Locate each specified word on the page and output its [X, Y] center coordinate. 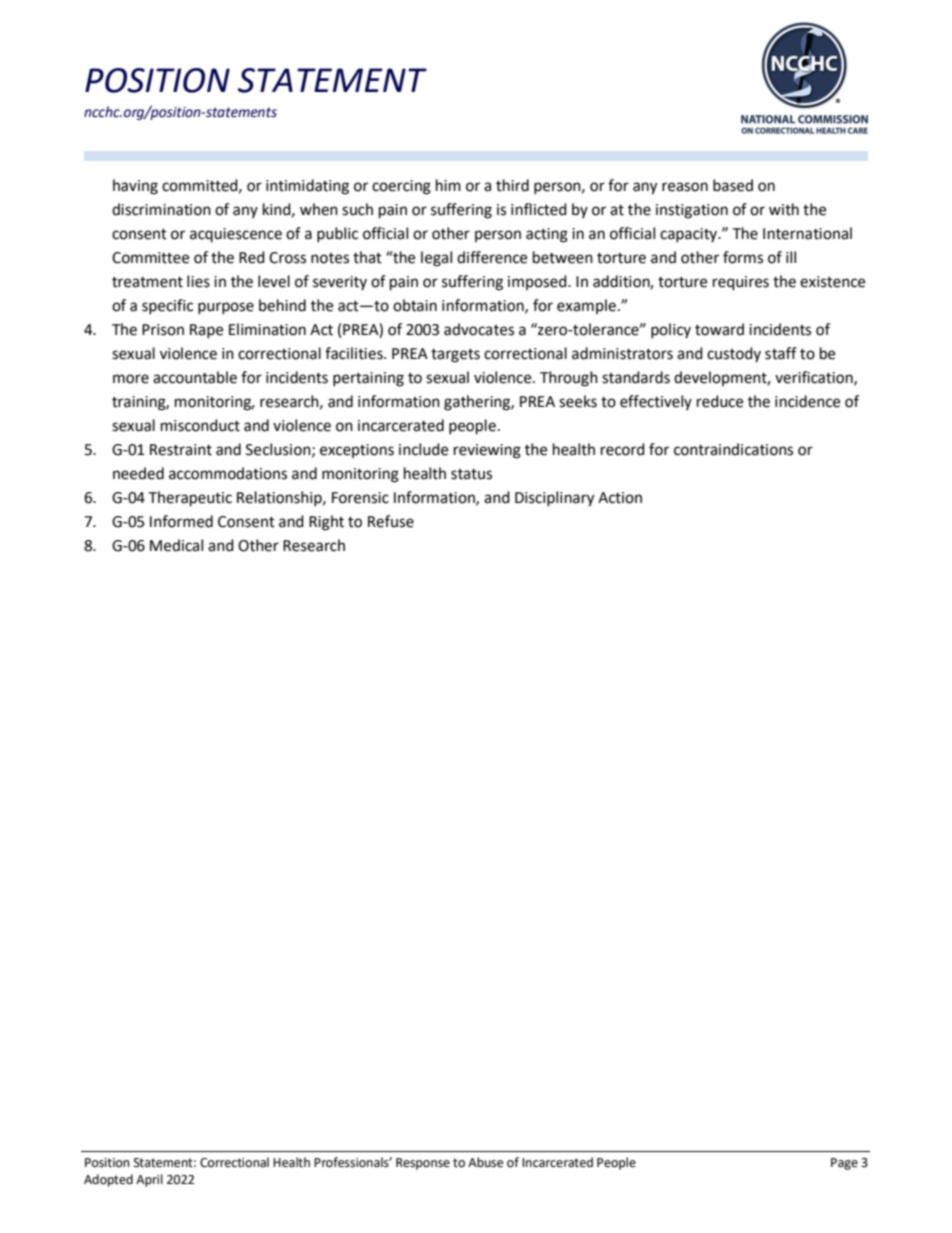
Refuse [391, 521]
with [784, 209]
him [448, 185]
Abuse [485, 1162]
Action [620, 498]
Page [844, 1164]
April [149, 1180]
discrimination [161, 209]
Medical [176, 545]
